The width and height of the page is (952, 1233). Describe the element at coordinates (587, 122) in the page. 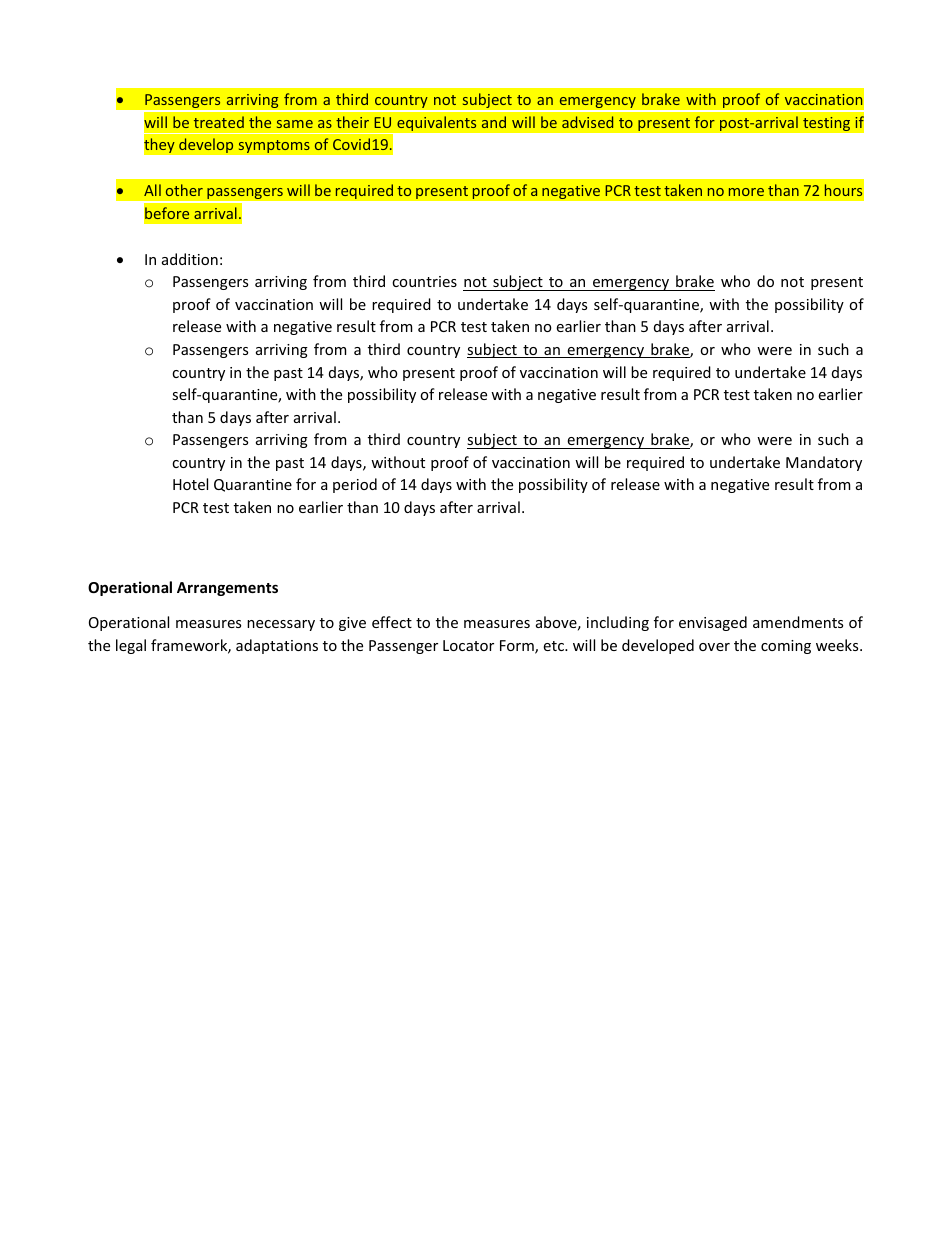

I see `advised` at that location.
